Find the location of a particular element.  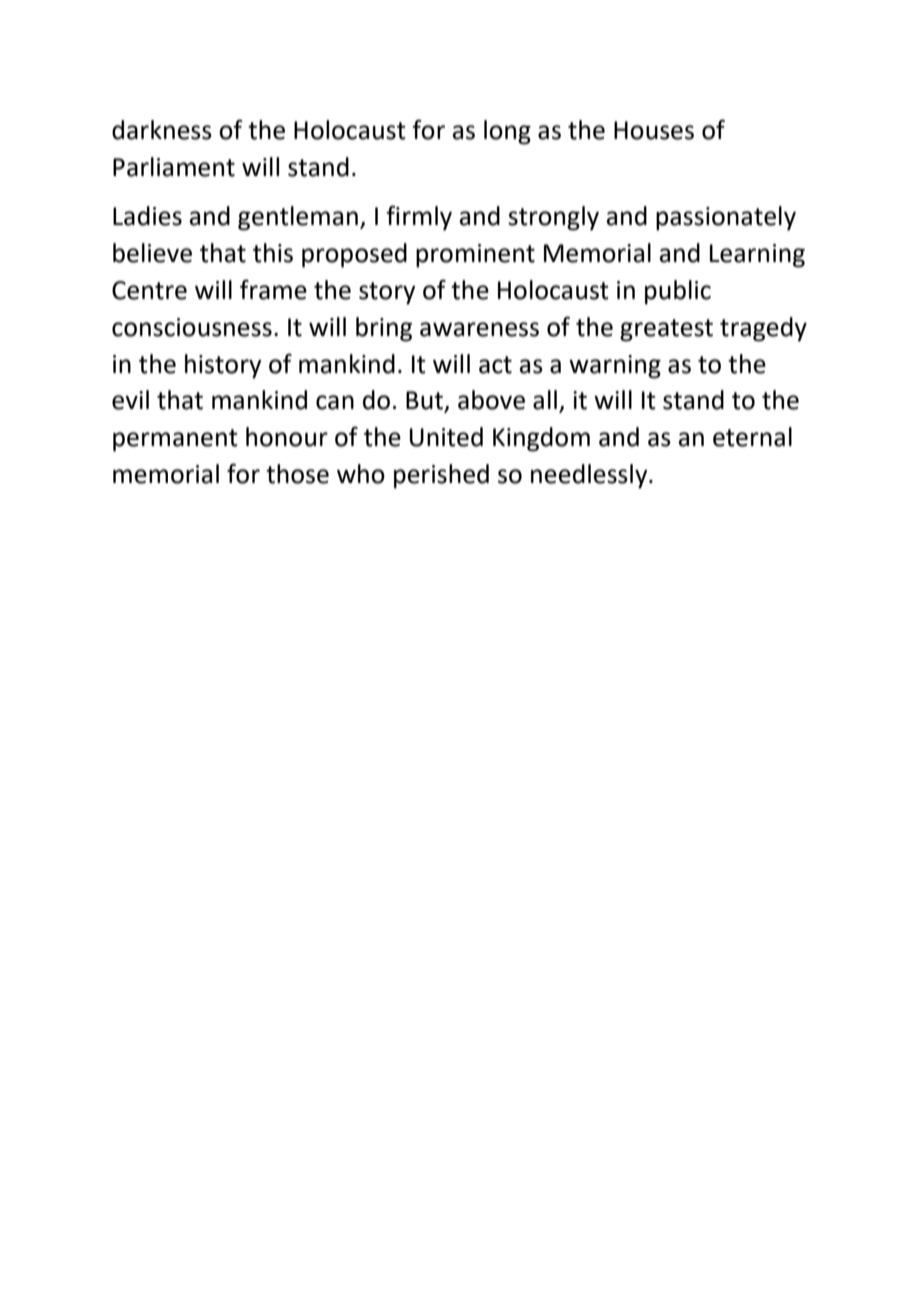

Houses is located at coordinates (654, 130).
